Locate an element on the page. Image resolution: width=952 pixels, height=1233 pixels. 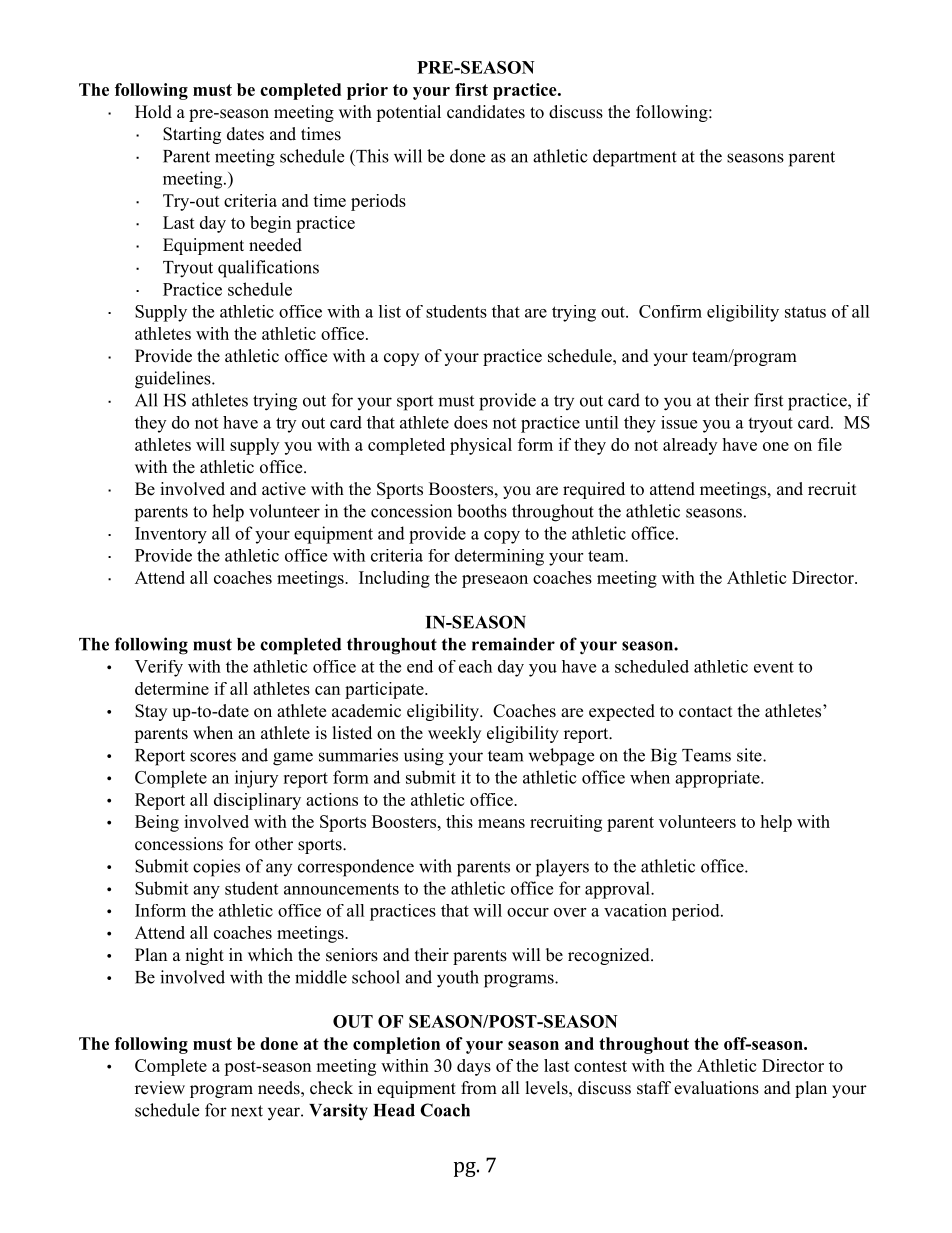
active is located at coordinates (284, 489).
